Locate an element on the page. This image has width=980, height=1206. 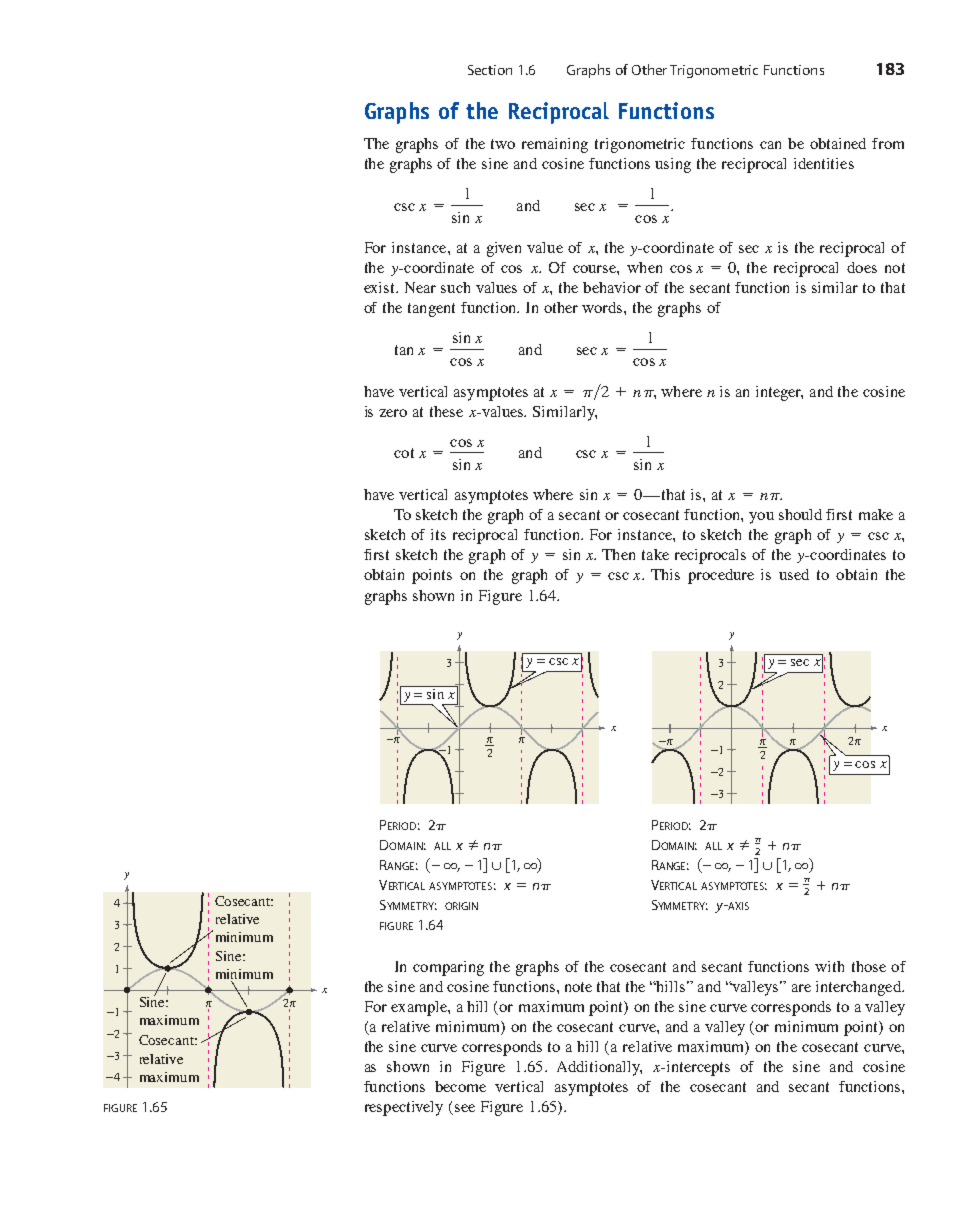
used is located at coordinates (794, 574).
